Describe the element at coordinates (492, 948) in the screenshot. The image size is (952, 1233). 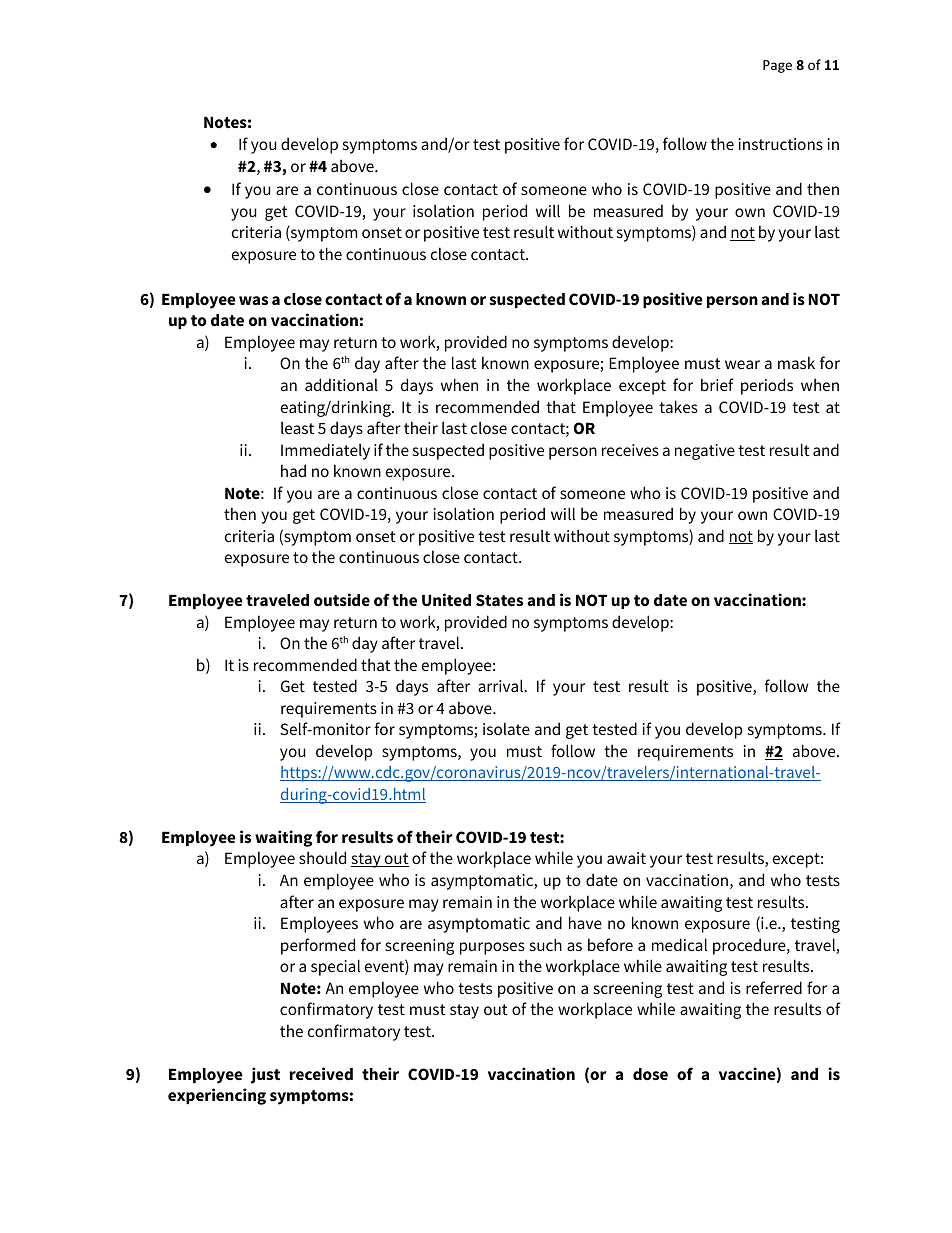
I see `purposes` at that location.
